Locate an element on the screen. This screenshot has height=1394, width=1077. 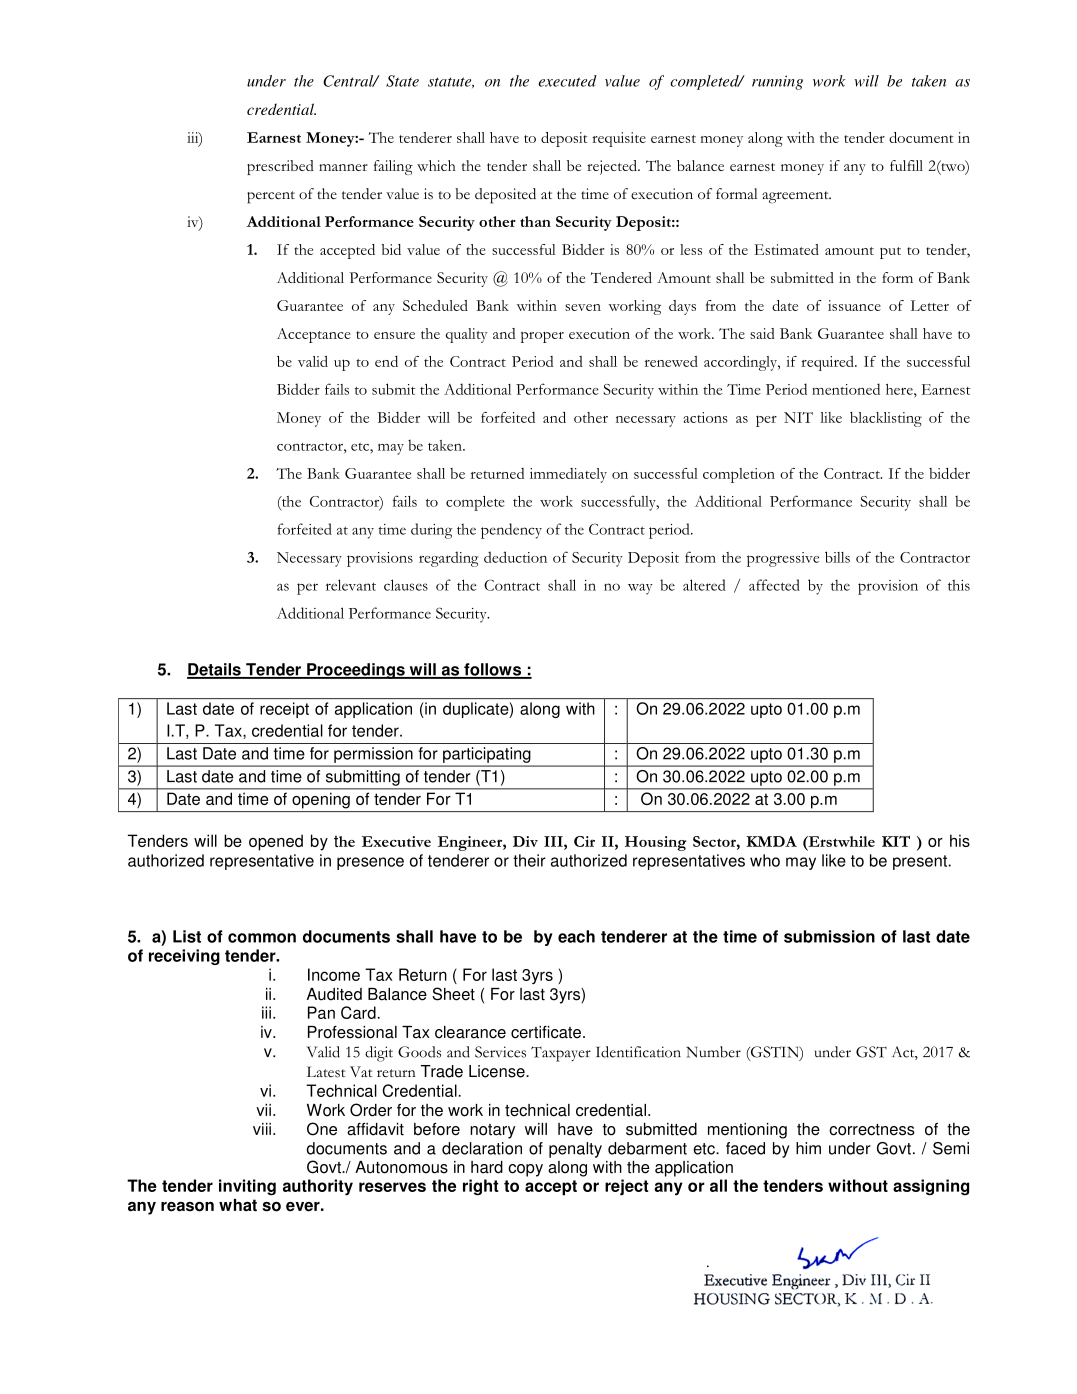
inviting is located at coordinates (247, 1187).
